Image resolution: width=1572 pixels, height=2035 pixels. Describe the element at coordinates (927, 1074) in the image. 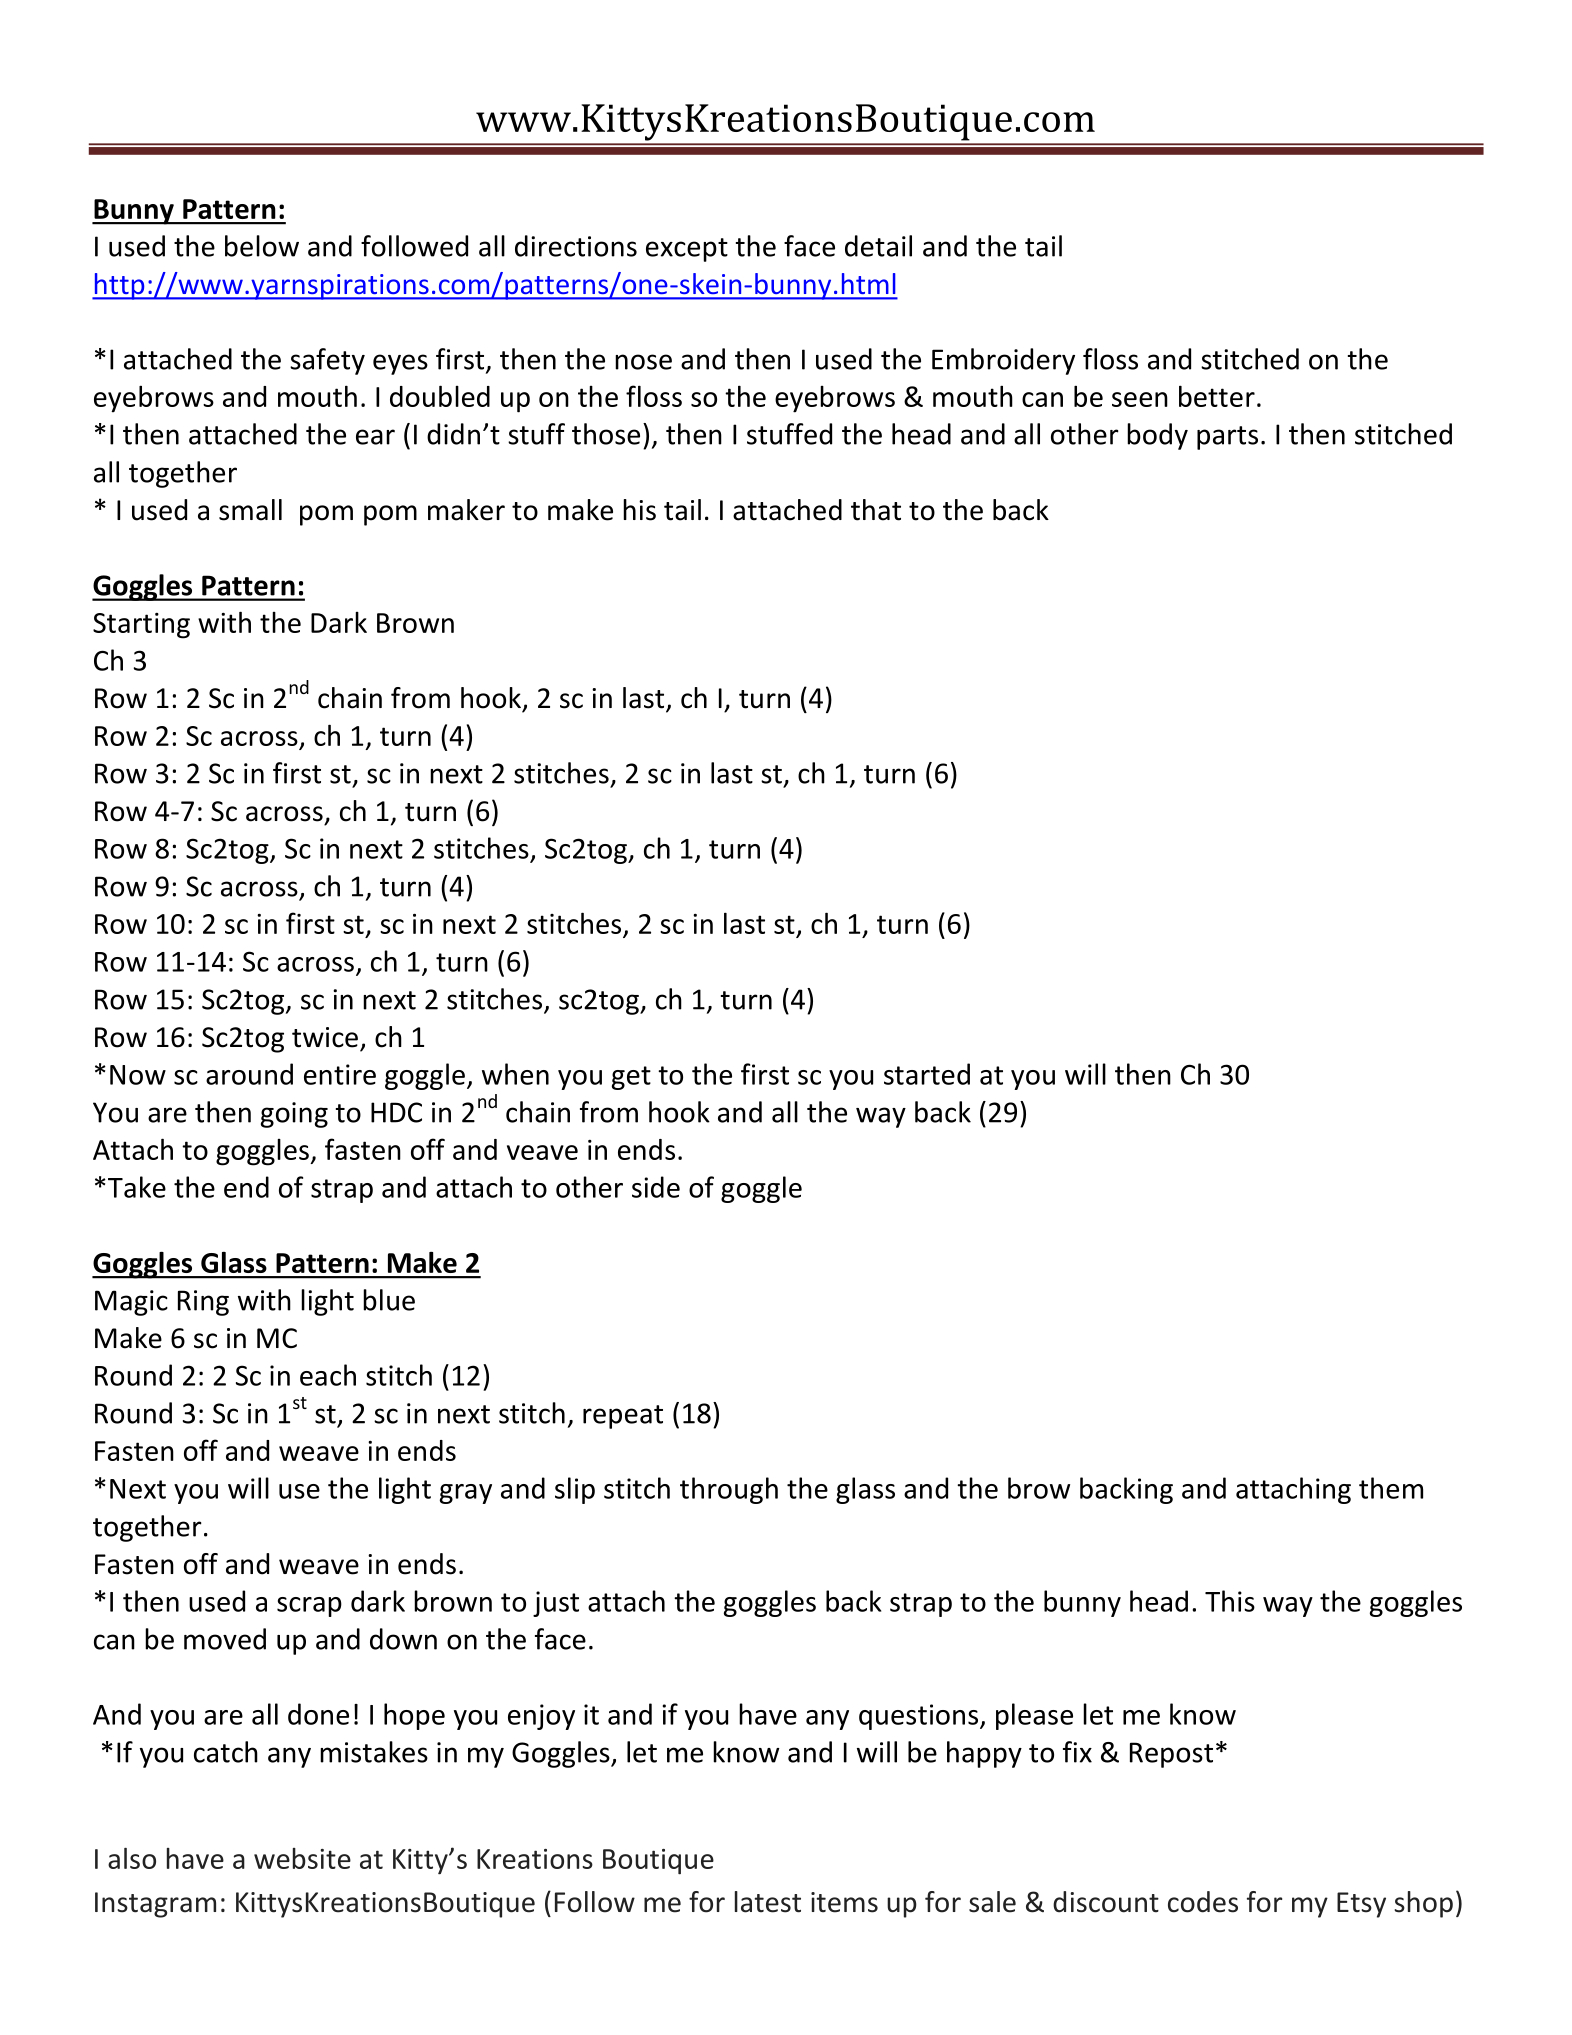

I see `started` at that location.
